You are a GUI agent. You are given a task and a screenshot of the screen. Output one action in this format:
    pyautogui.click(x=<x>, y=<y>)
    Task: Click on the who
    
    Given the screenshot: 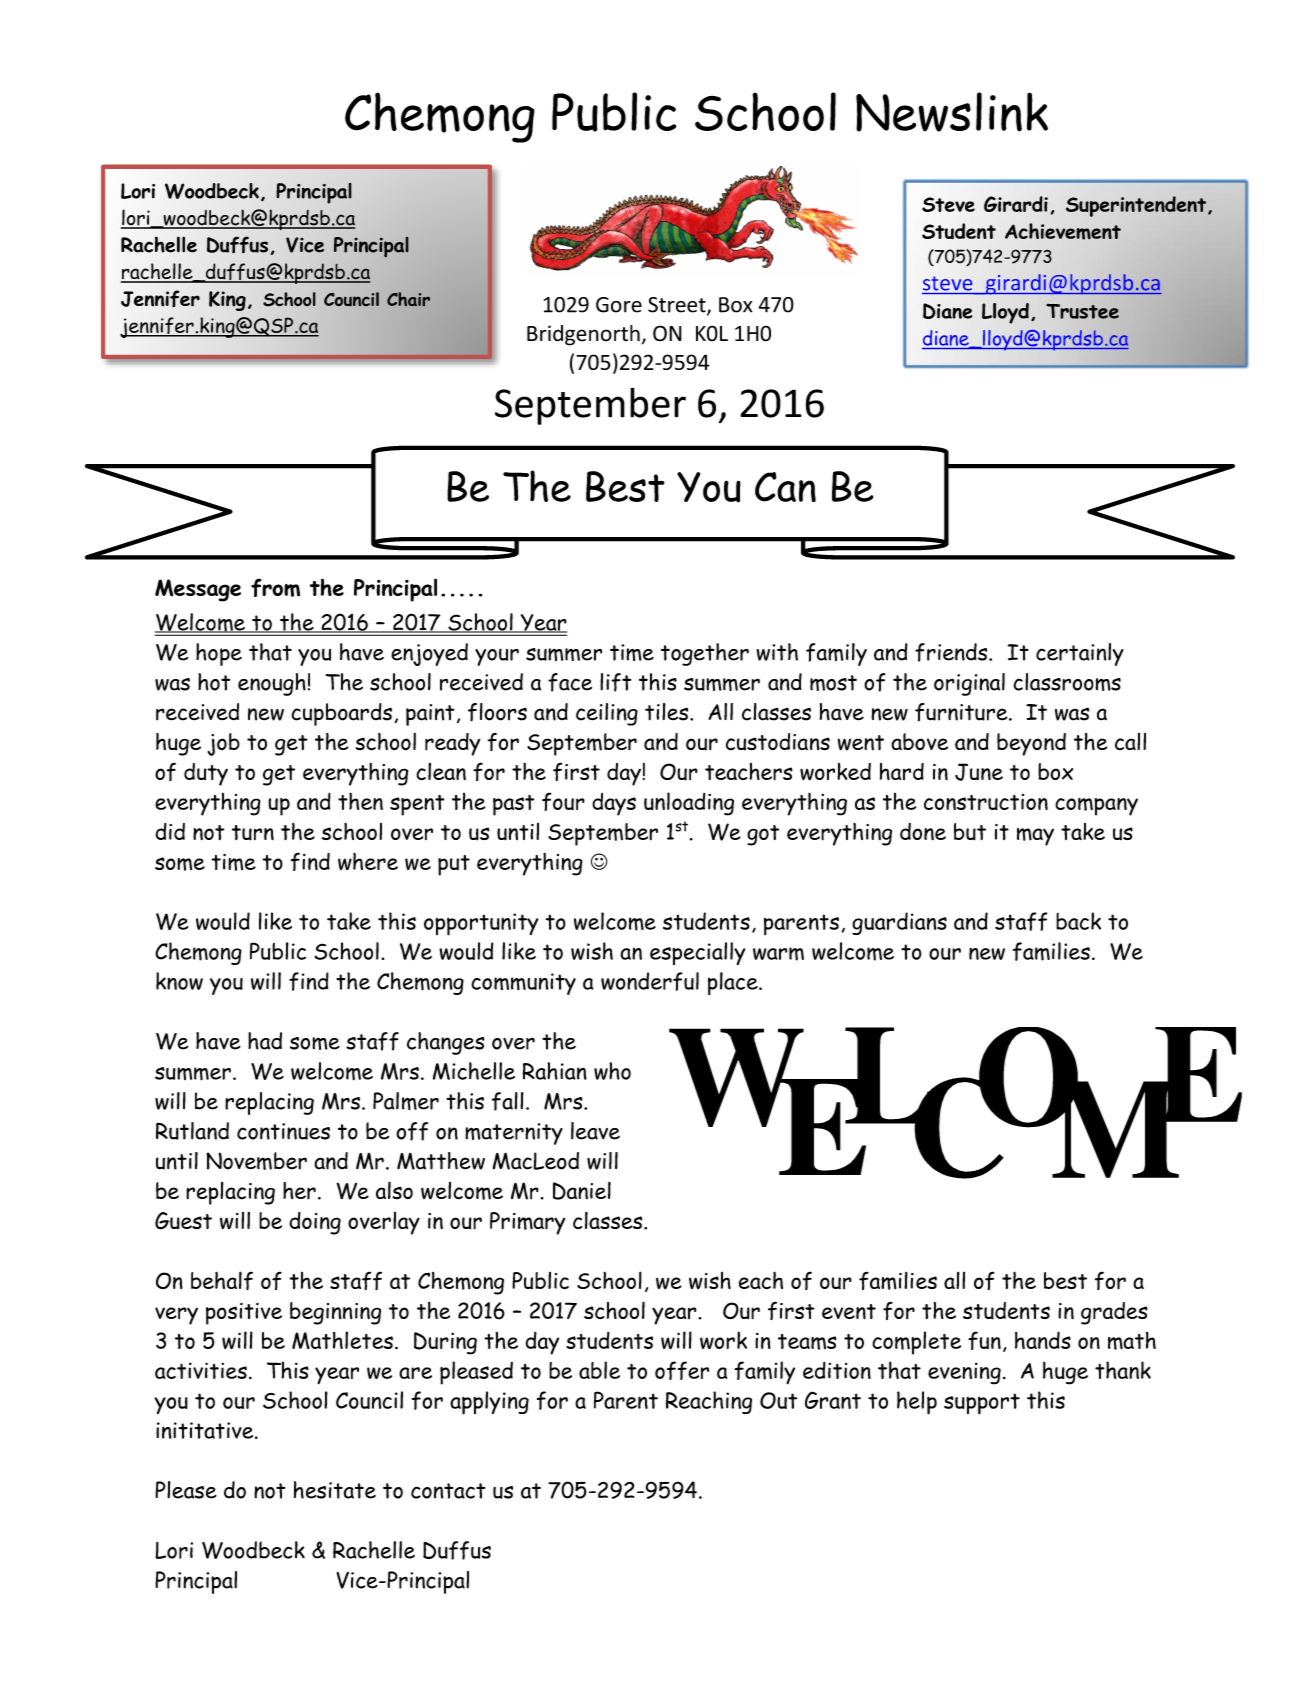 What is the action you would take?
    pyautogui.click(x=612, y=1071)
